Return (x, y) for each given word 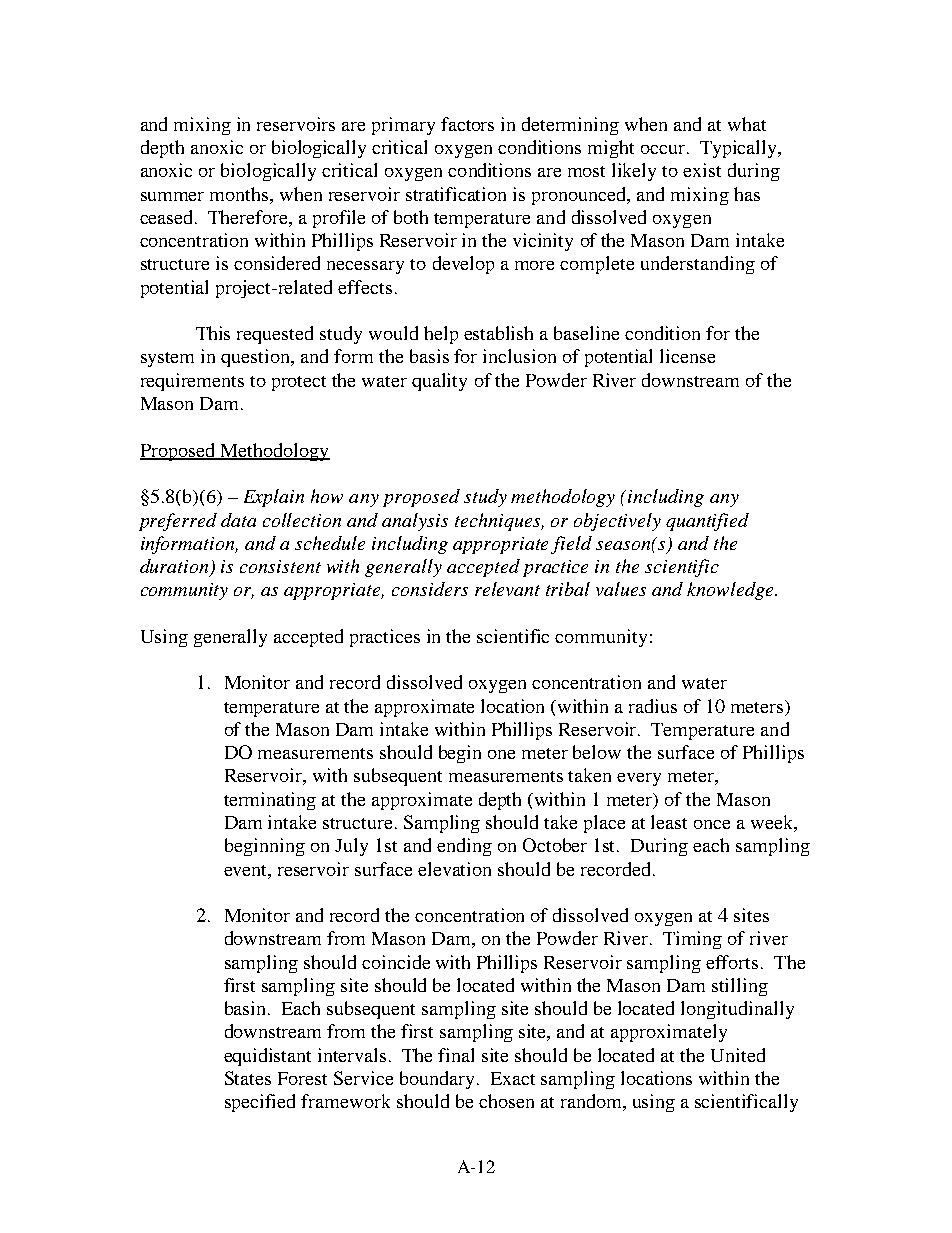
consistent (280, 566)
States (248, 1078)
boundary (437, 1080)
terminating (270, 801)
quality (439, 382)
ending (464, 847)
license (687, 356)
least (669, 822)
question (257, 358)
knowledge (731, 591)
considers (430, 589)
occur (663, 149)
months (240, 194)
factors (467, 124)
